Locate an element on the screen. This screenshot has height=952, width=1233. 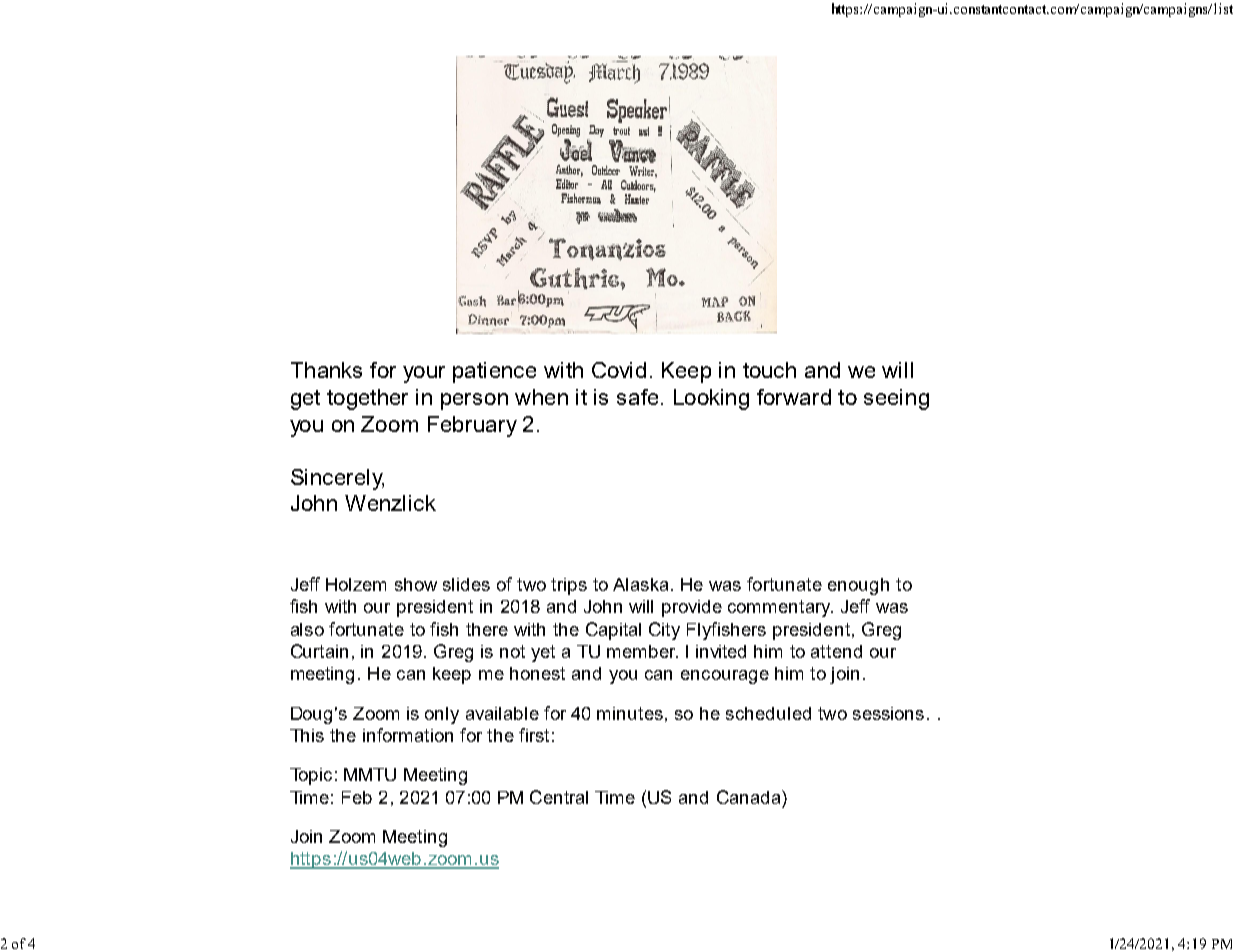
only is located at coordinates (442, 715).
